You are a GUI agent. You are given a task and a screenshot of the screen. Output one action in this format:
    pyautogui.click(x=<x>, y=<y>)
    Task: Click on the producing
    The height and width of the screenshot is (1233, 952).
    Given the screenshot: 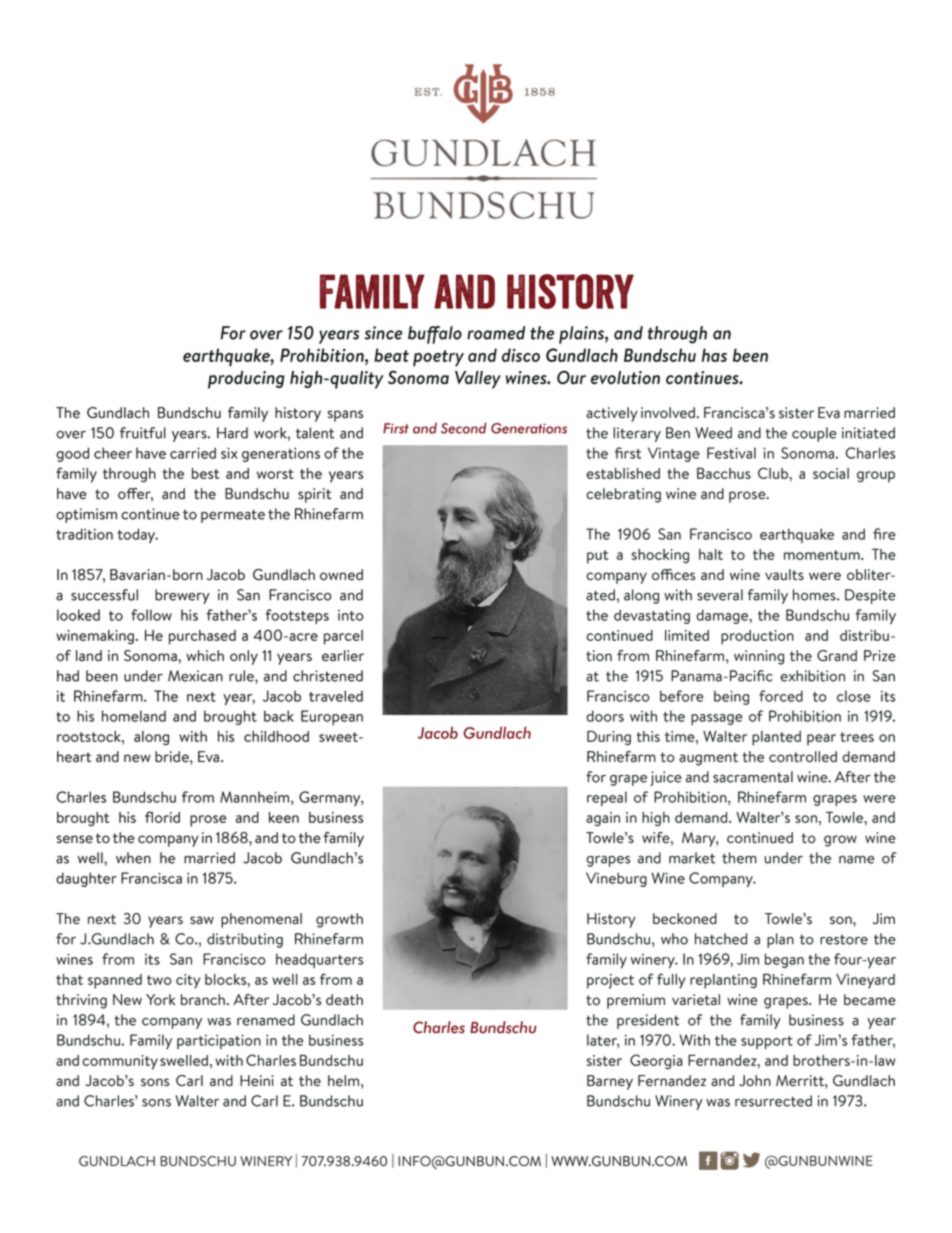 What is the action you would take?
    pyautogui.click(x=246, y=380)
